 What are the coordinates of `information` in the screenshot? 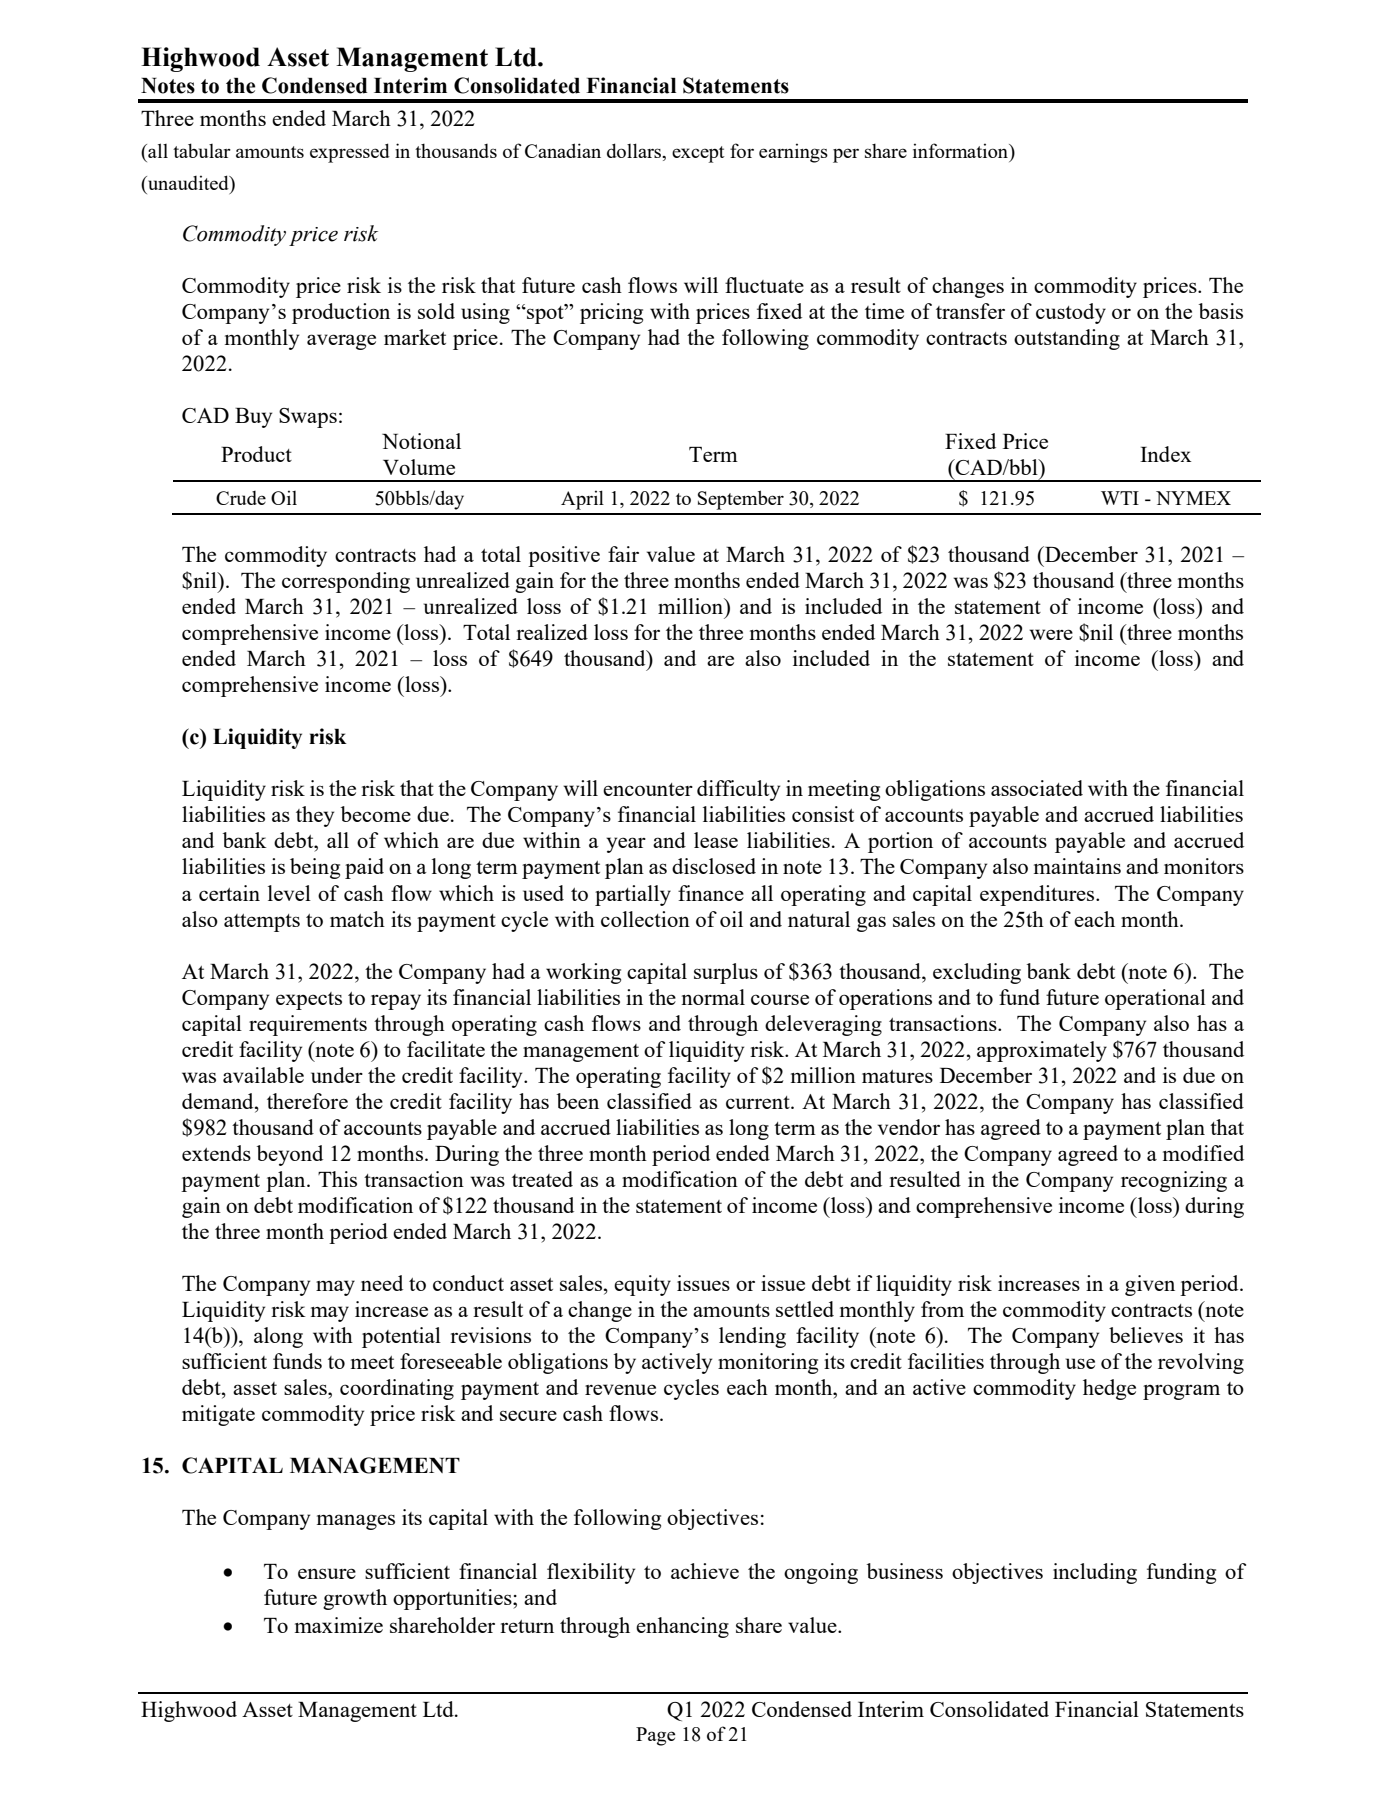 It's located at (961, 150).
